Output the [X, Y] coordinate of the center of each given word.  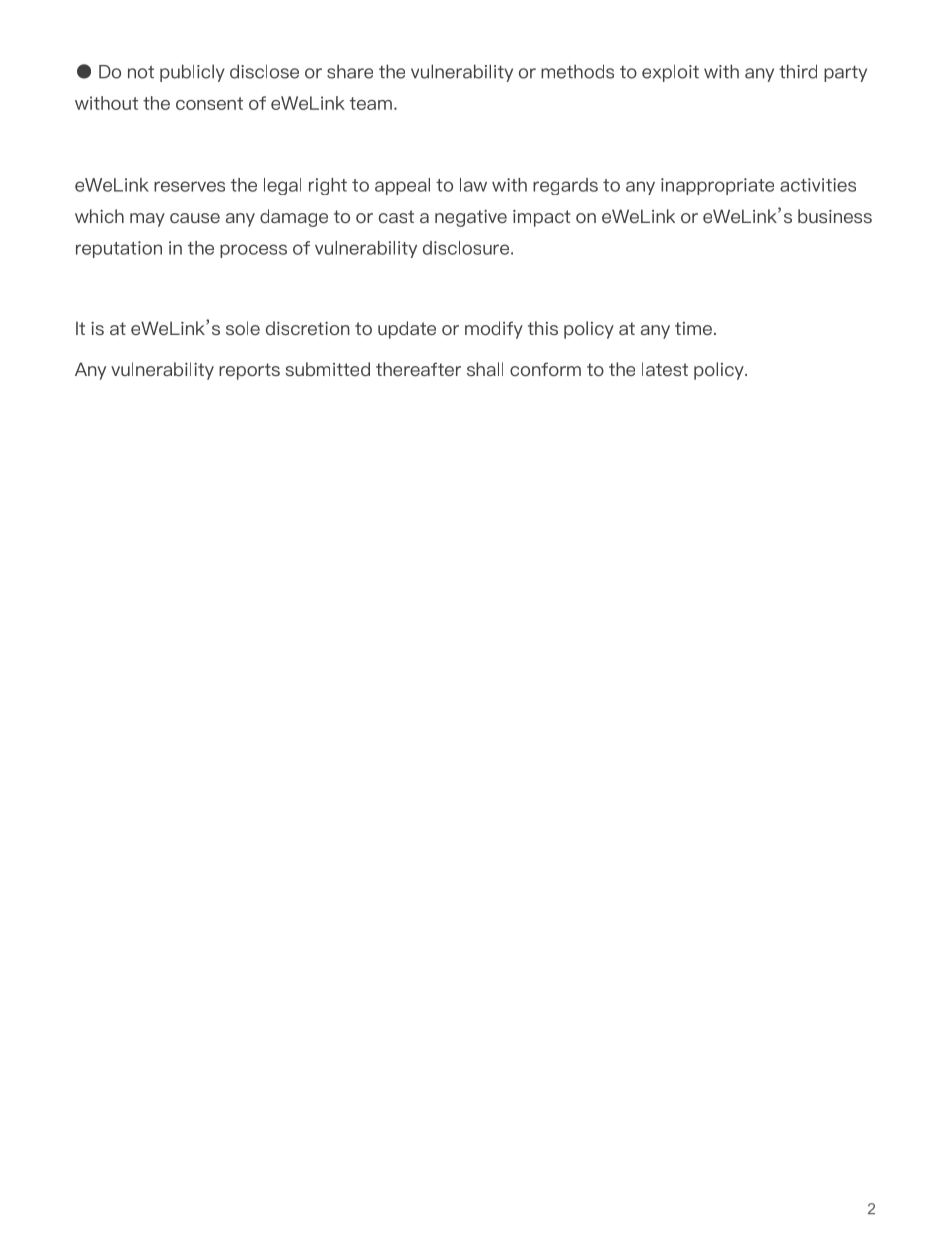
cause [195, 218]
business [835, 216]
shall [485, 369]
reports [249, 371]
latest [665, 369]
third [798, 71]
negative [471, 218]
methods [577, 71]
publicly [192, 73]
